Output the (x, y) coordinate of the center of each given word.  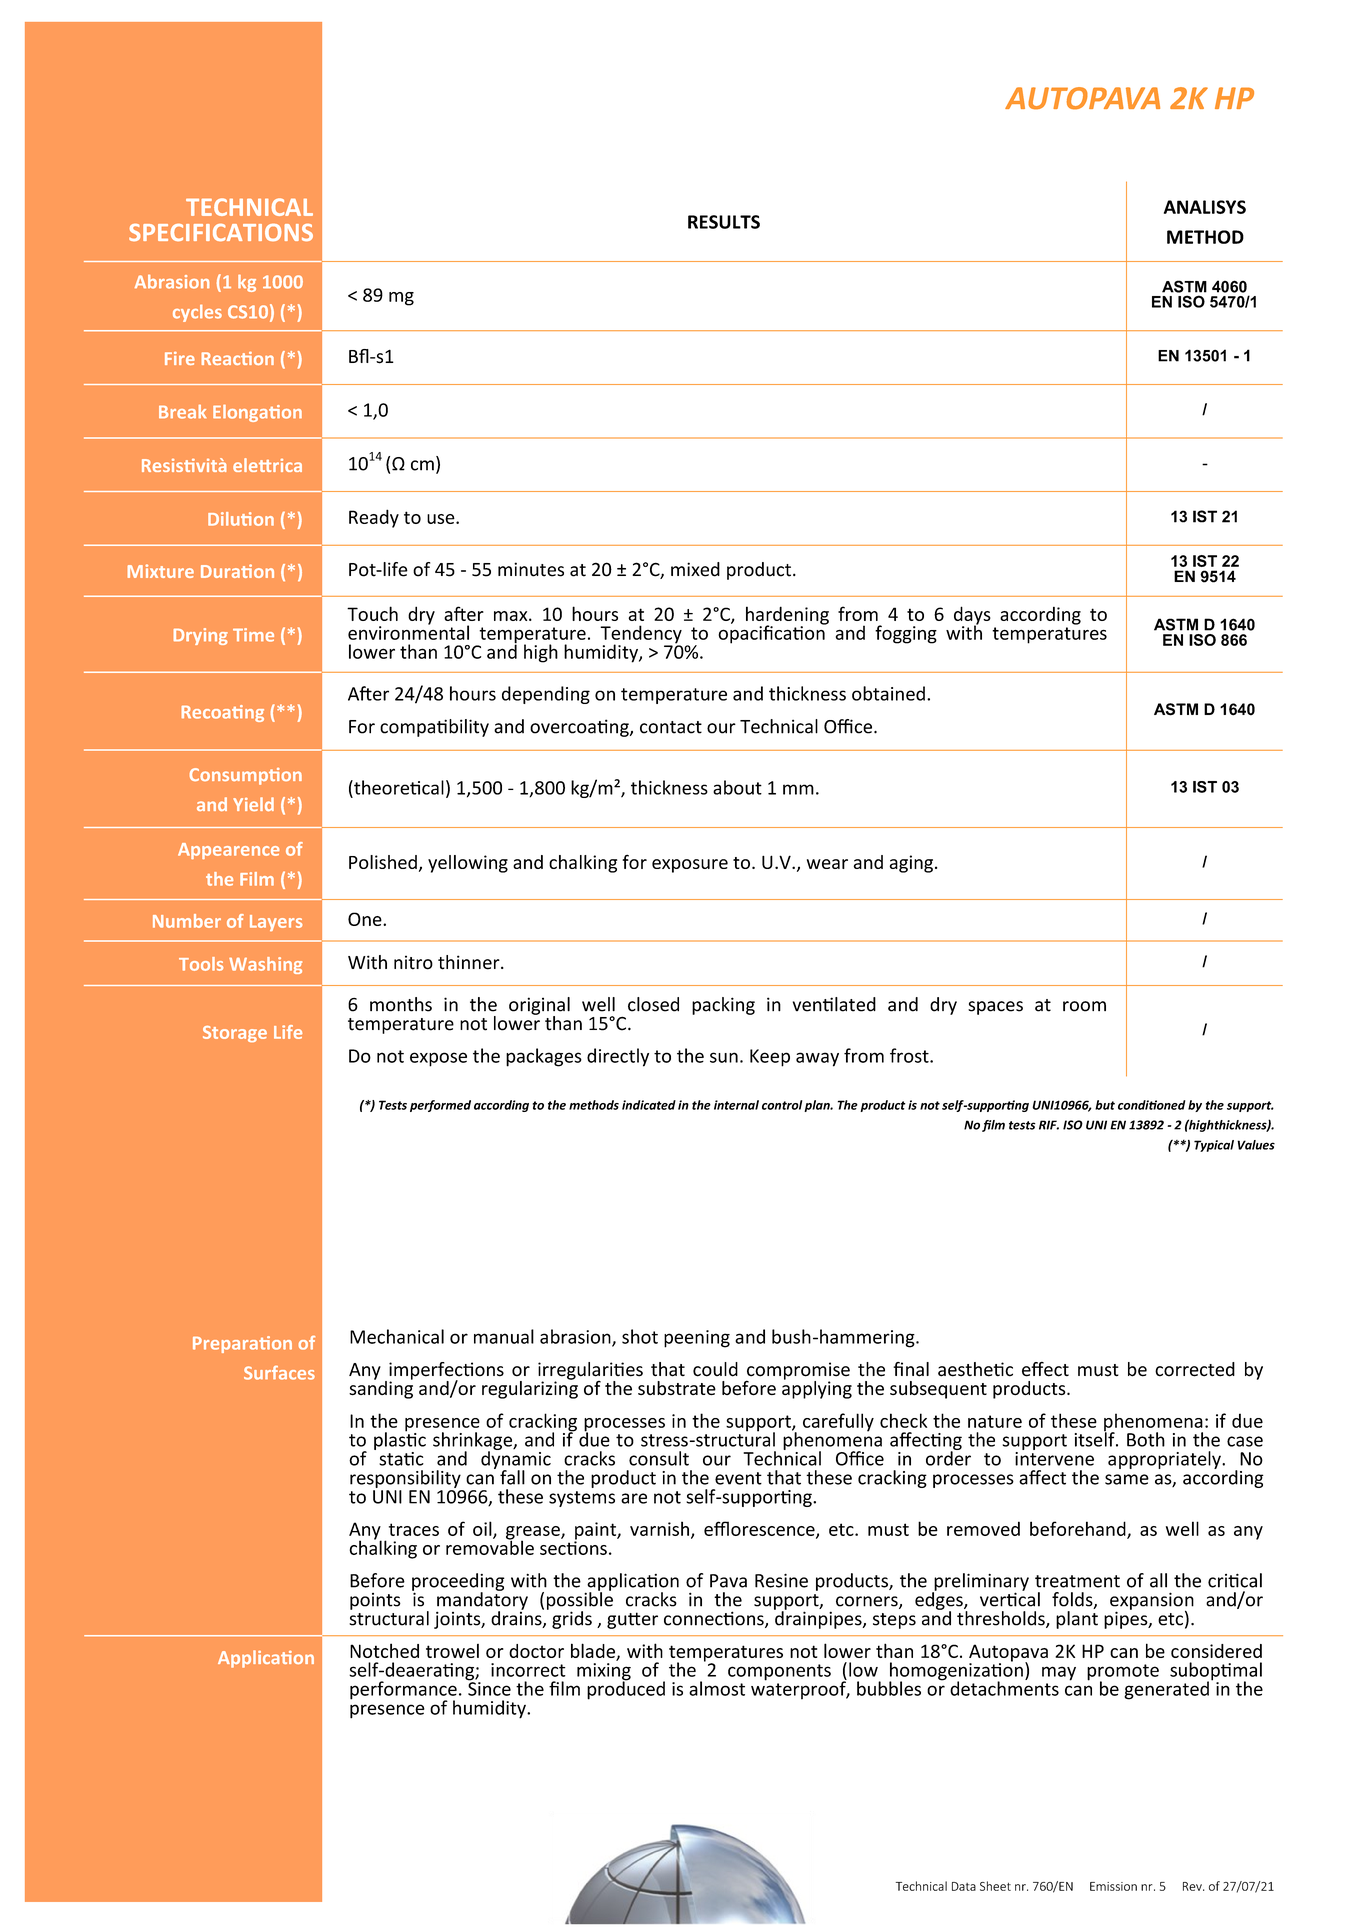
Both (1146, 1439)
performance (403, 1691)
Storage (235, 1034)
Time (253, 635)
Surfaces (279, 1373)
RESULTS (724, 222)
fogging (906, 634)
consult (659, 1458)
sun (724, 1057)
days (972, 616)
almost (717, 1688)
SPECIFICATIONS (221, 232)
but (1105, 1105)
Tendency (641, 635)
